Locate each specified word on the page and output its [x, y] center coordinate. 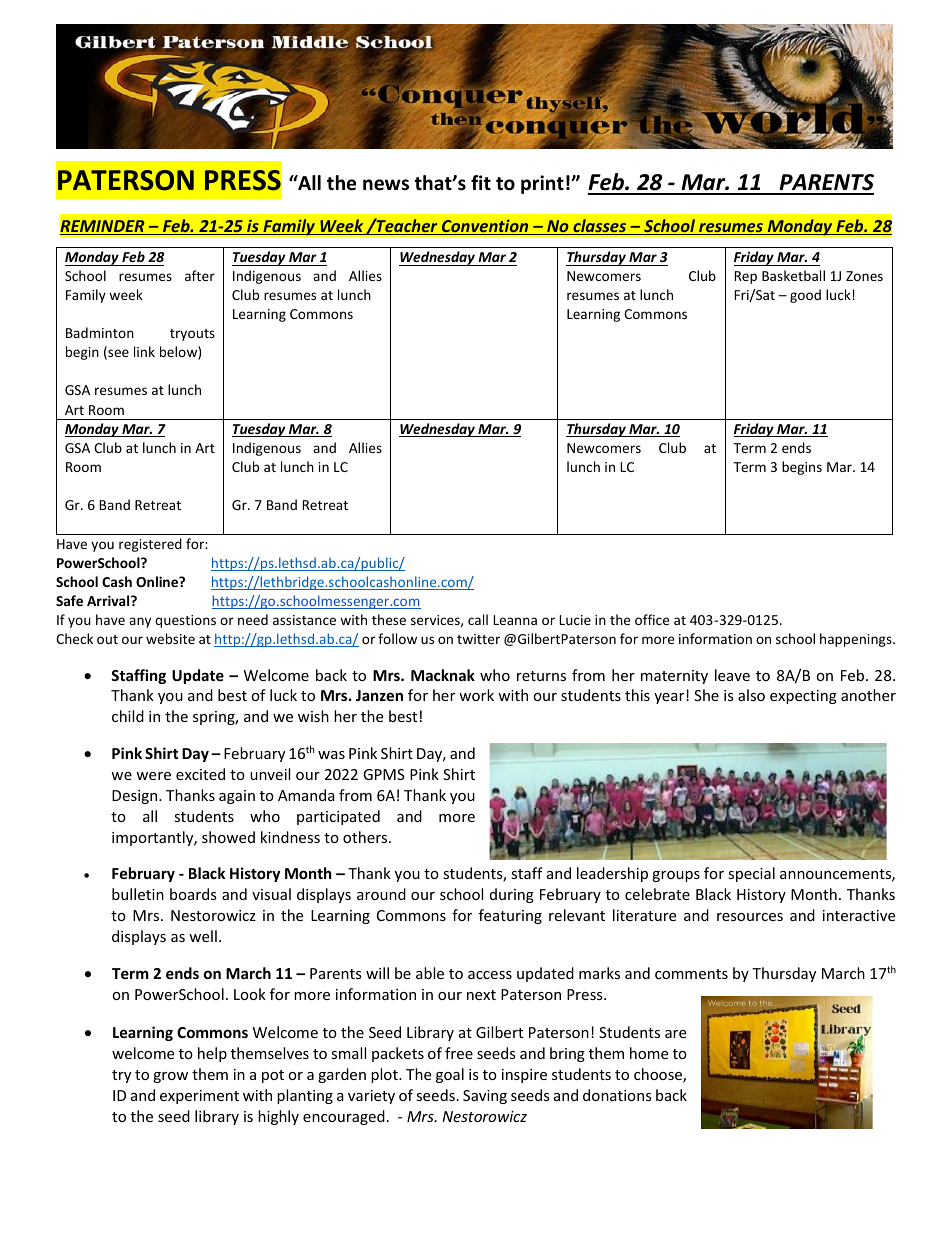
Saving [485, 1097]
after [200, 275]
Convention [485, 227]
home [649, 1053]
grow [170, 1077]
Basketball [793, 275]
